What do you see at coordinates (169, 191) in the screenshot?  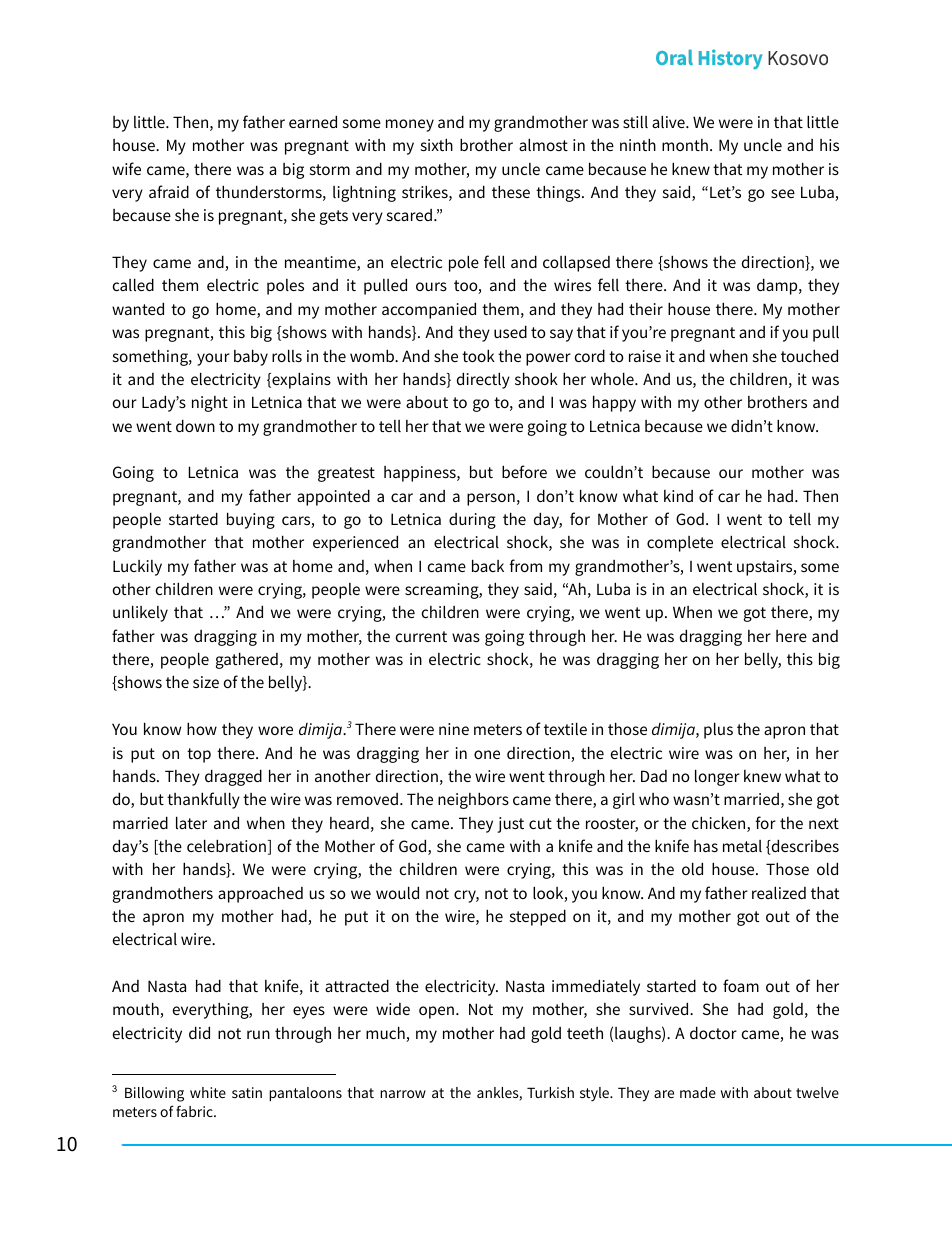 I see `afraid` at bounding box center [169, 191].
